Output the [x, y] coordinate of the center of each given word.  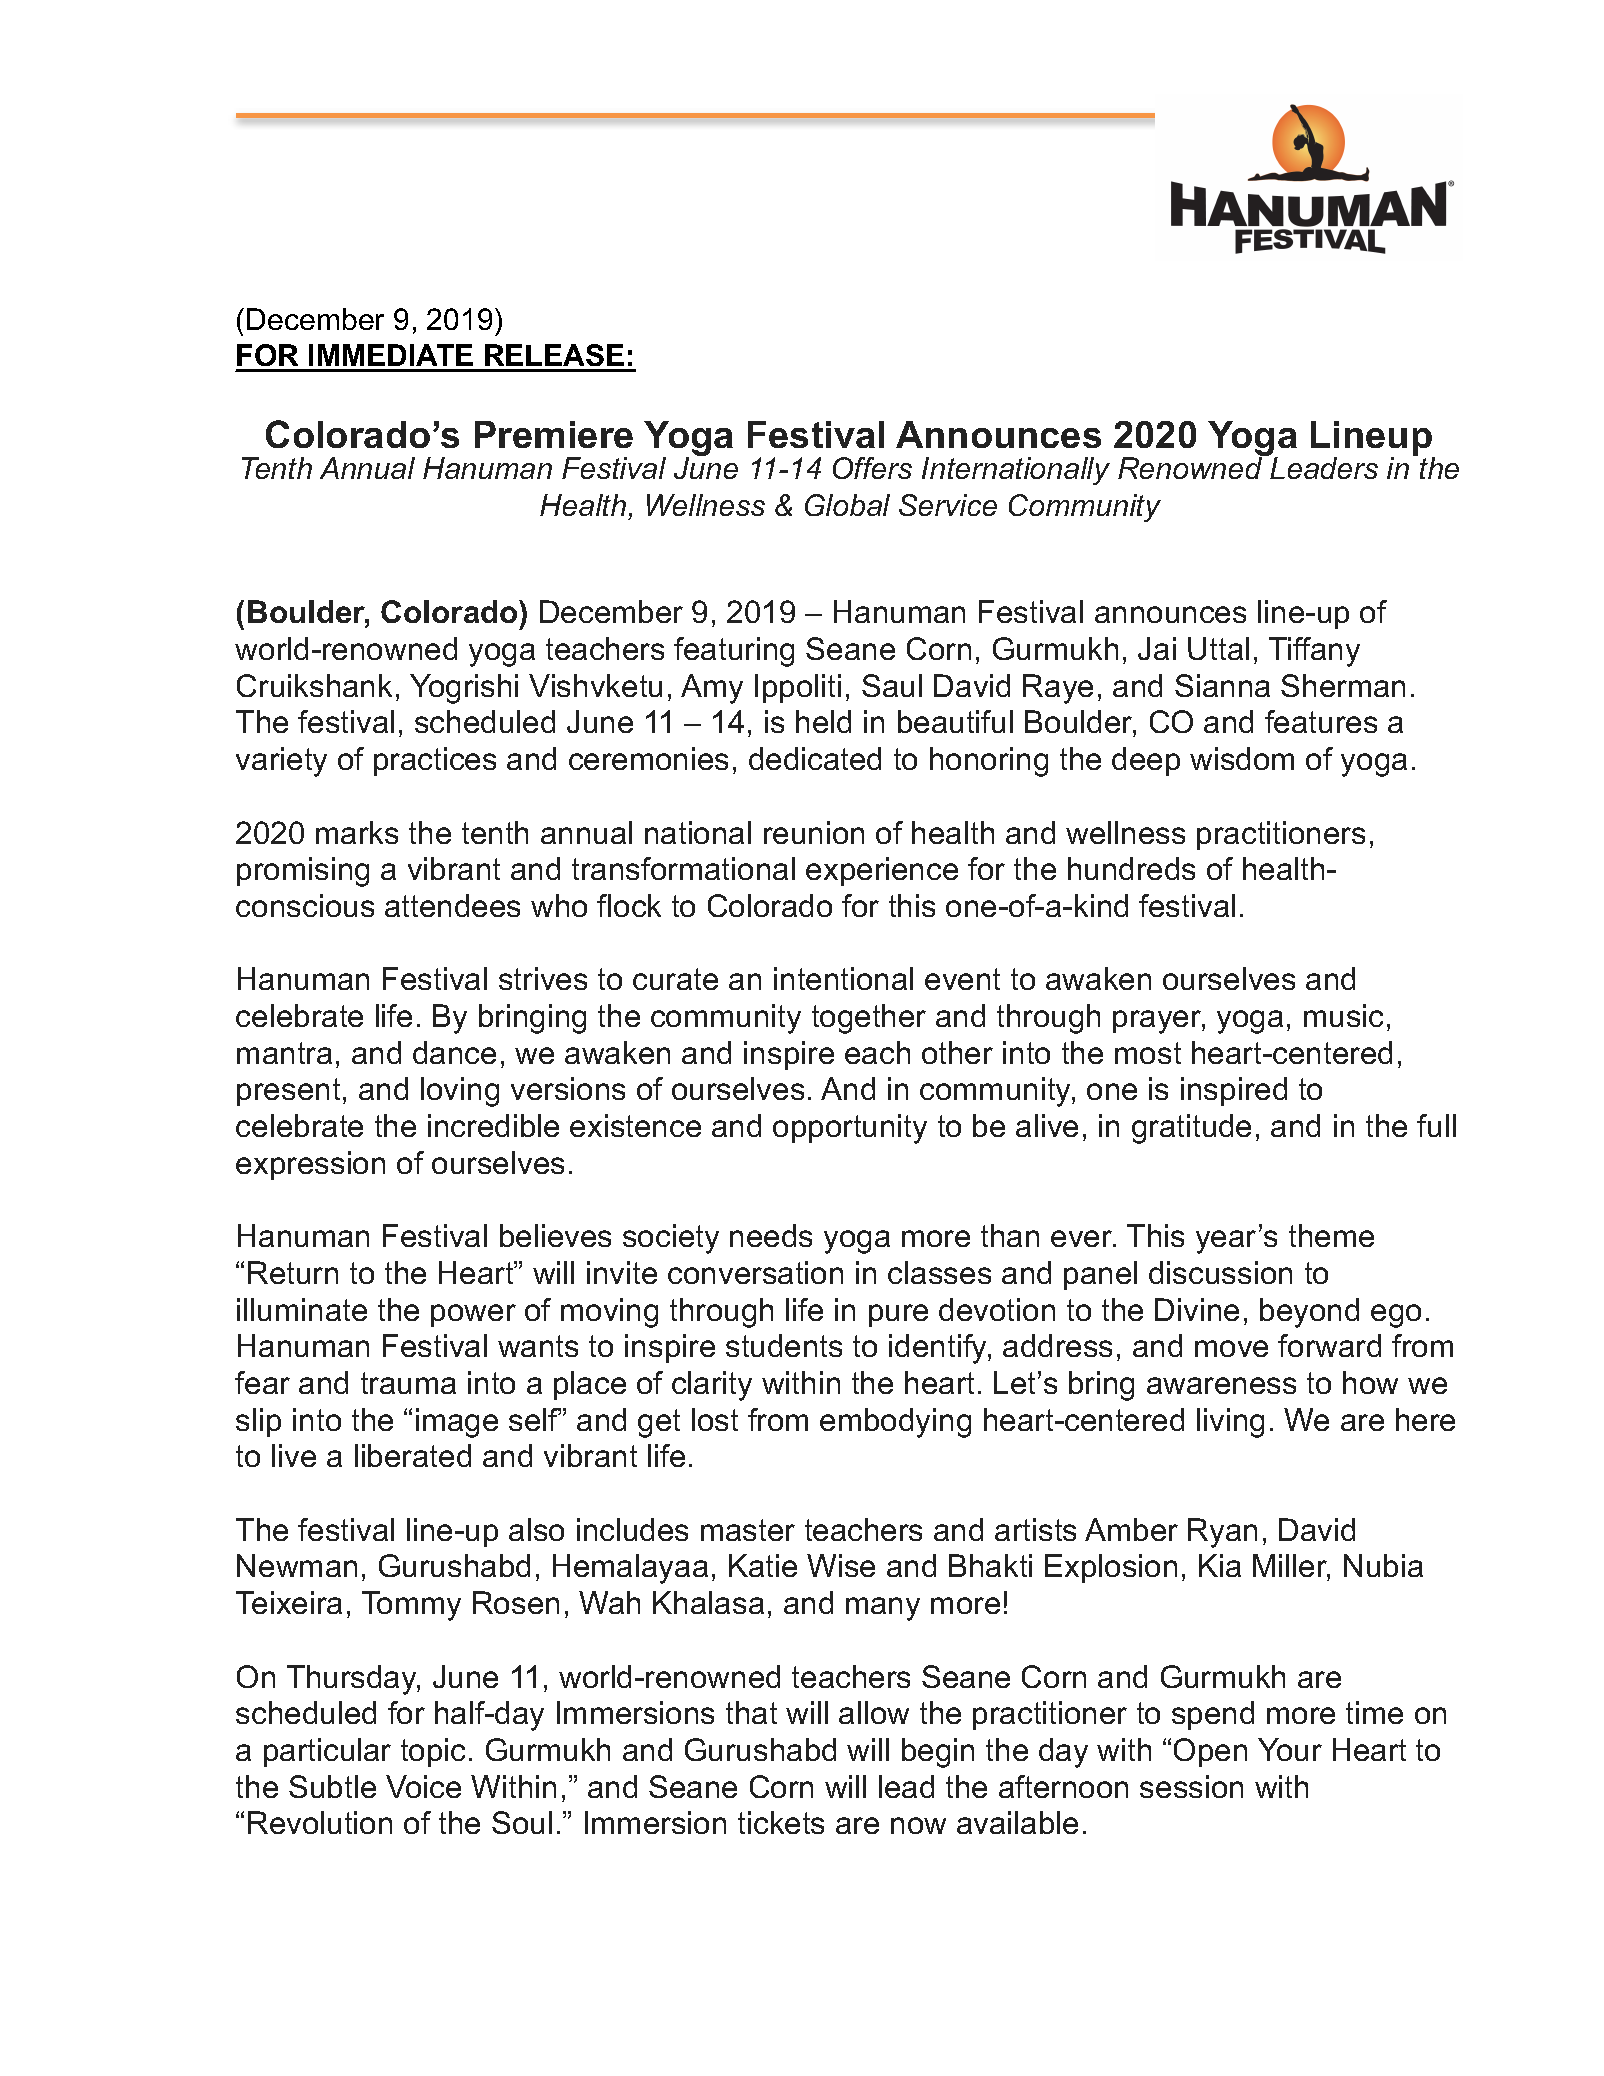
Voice [423, 1786]
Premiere [554, 434]
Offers [872, 468]
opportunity [850, 1129]
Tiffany [1314, 652]
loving [460, 1092]
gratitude [1191, 1129]
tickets [781, 1822]
